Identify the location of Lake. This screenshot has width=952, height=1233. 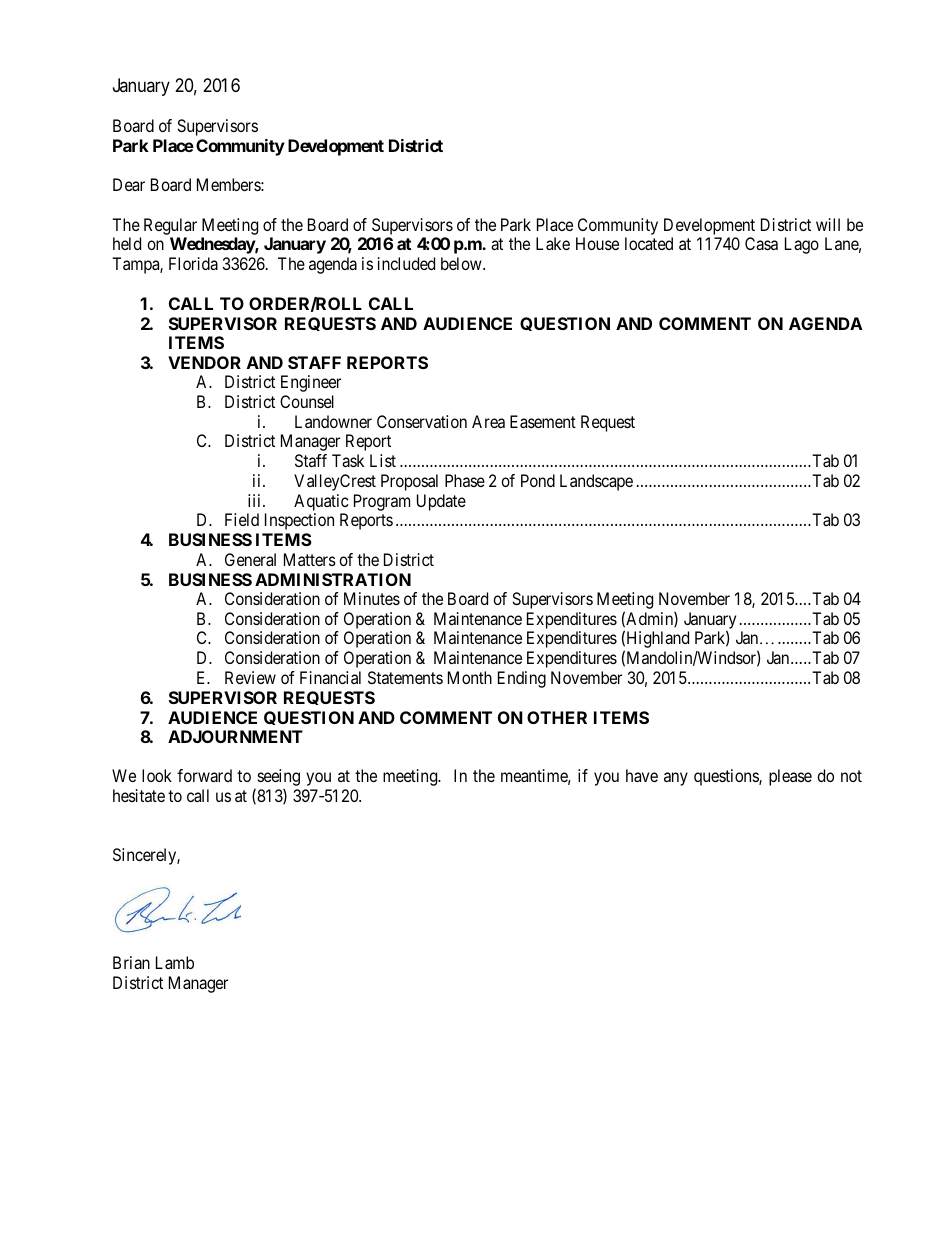
(553, 243).
